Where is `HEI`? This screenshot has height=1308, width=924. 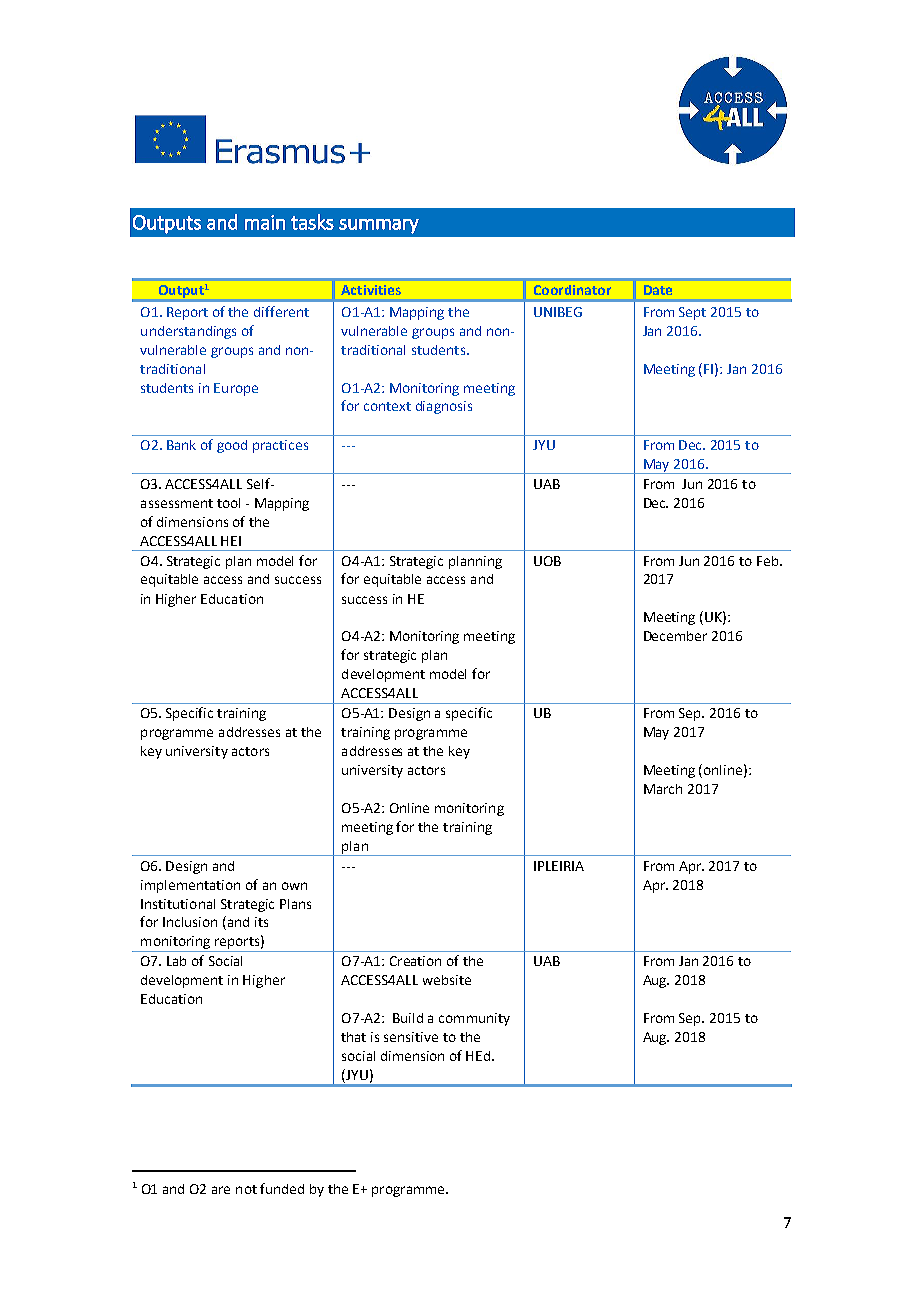
HEI is located at coordinates (231, 541).
